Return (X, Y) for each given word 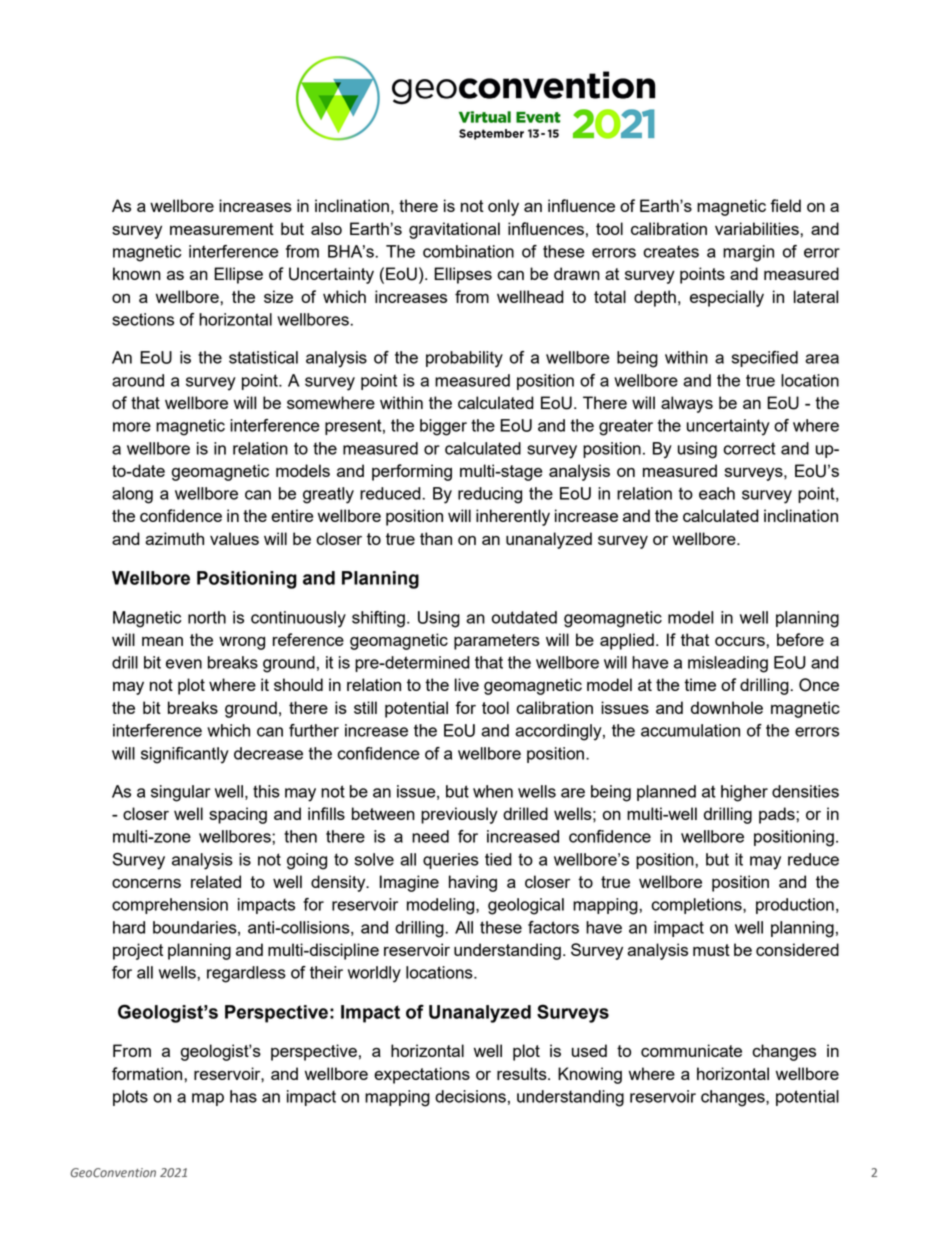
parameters (497, 642)
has (243, 1096)
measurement (222, 229)
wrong (242, 643)
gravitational (454, 230)
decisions (470, 1096)
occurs (741, 641)
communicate (691, 1050)
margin (748, 253)
